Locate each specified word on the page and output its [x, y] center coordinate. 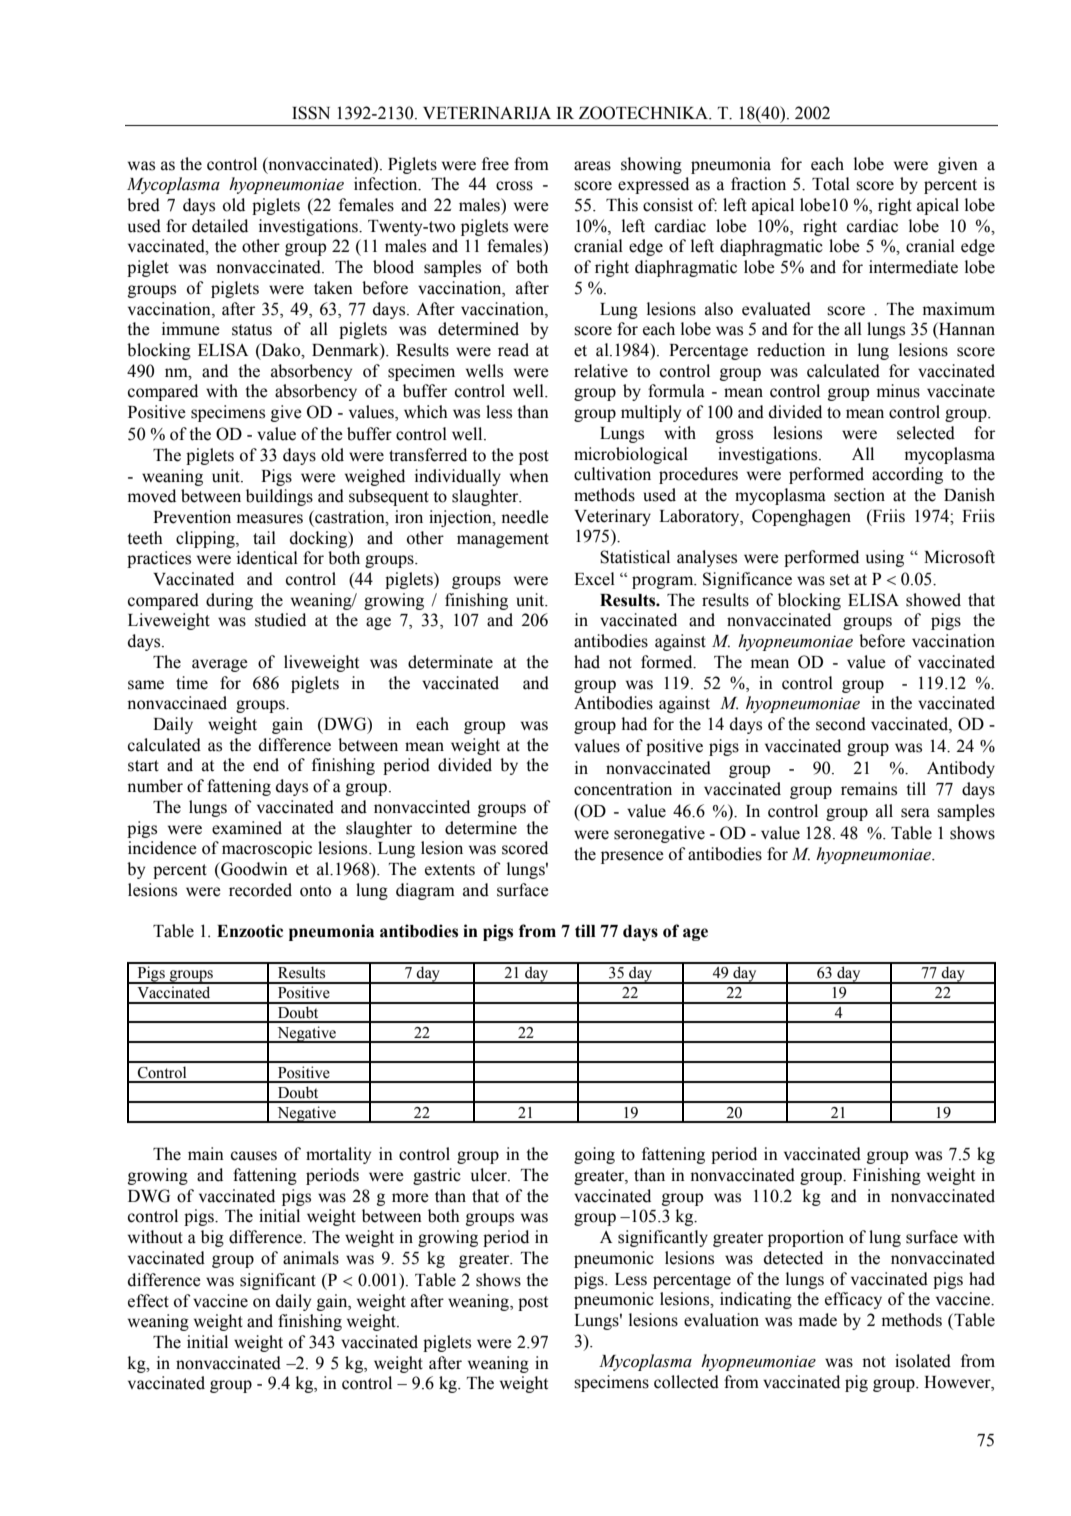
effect [148, 1301]
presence [632, 857]
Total [831, 184]
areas [592, 166]
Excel [594, 579]
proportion [806, 1238]
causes [254, 1156]
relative [601, 371]
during [229, 601]
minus [898, 391]
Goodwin [253, 869]
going [594, 1155]
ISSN [311, 113]
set [840, 580]
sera [915, 813]
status [252, 330]
